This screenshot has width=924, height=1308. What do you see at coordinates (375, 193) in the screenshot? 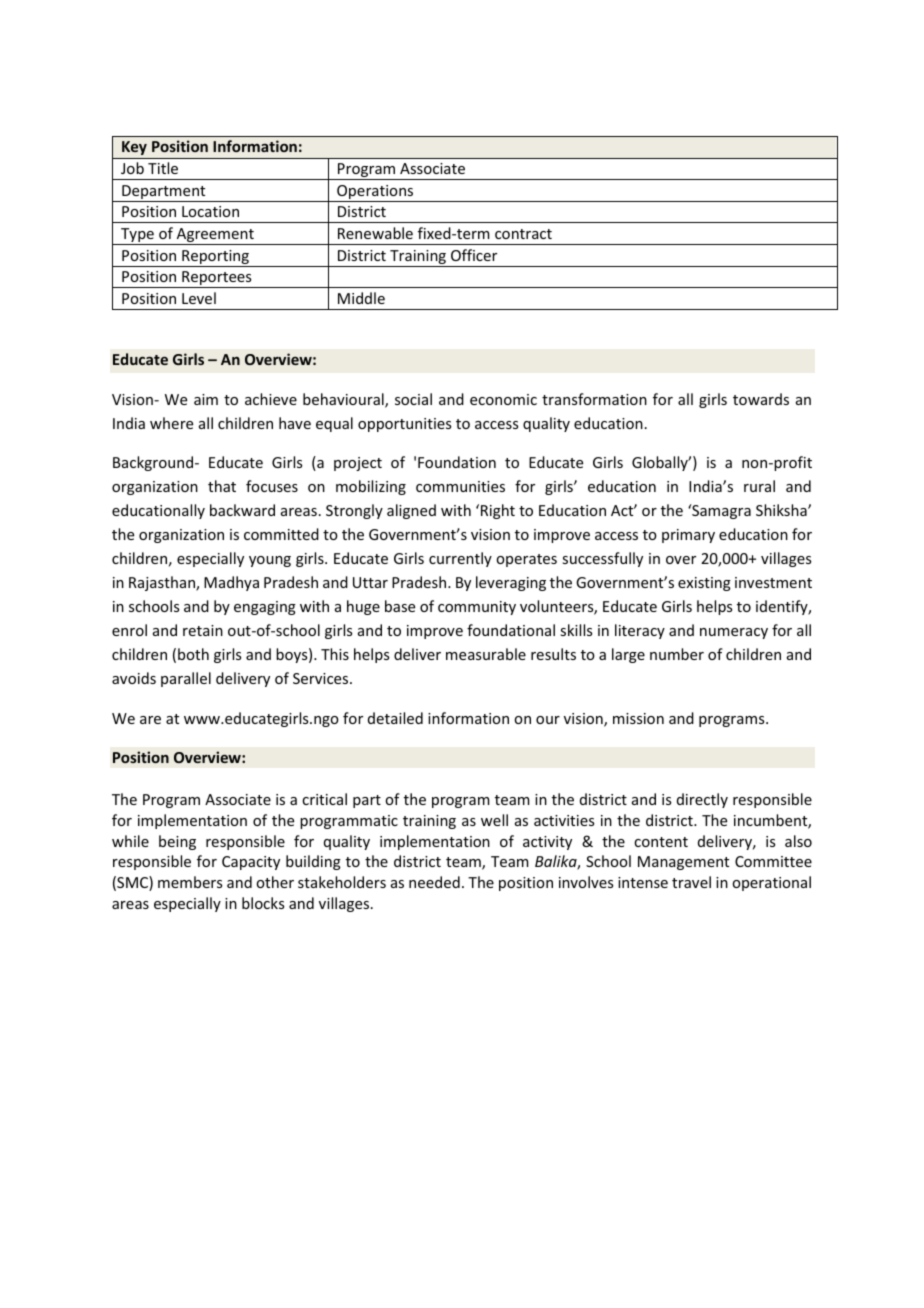
I see `Operations` at bounding box center [375, 193].
